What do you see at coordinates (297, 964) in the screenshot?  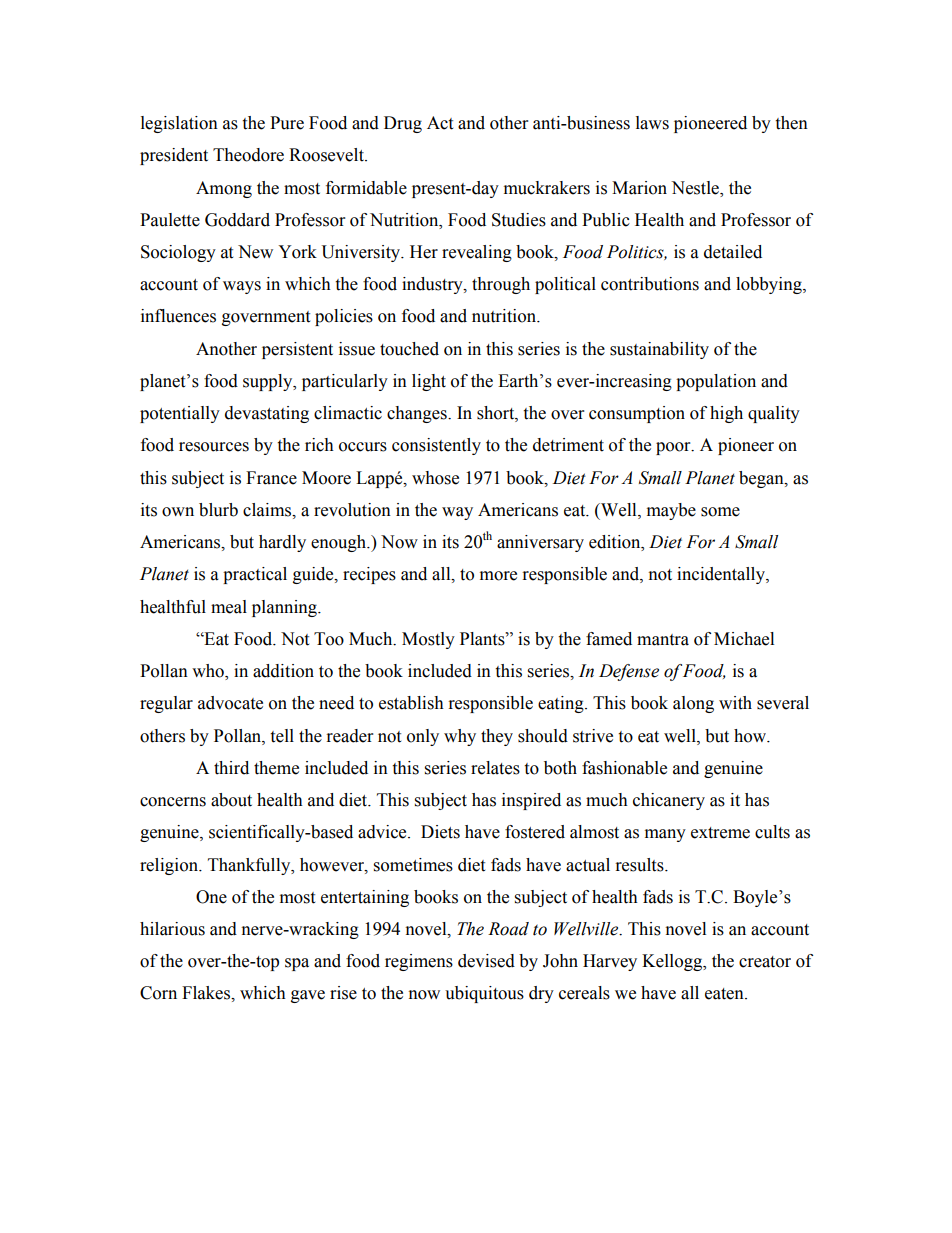 I see `spa` at bounding box center [297, 964].
